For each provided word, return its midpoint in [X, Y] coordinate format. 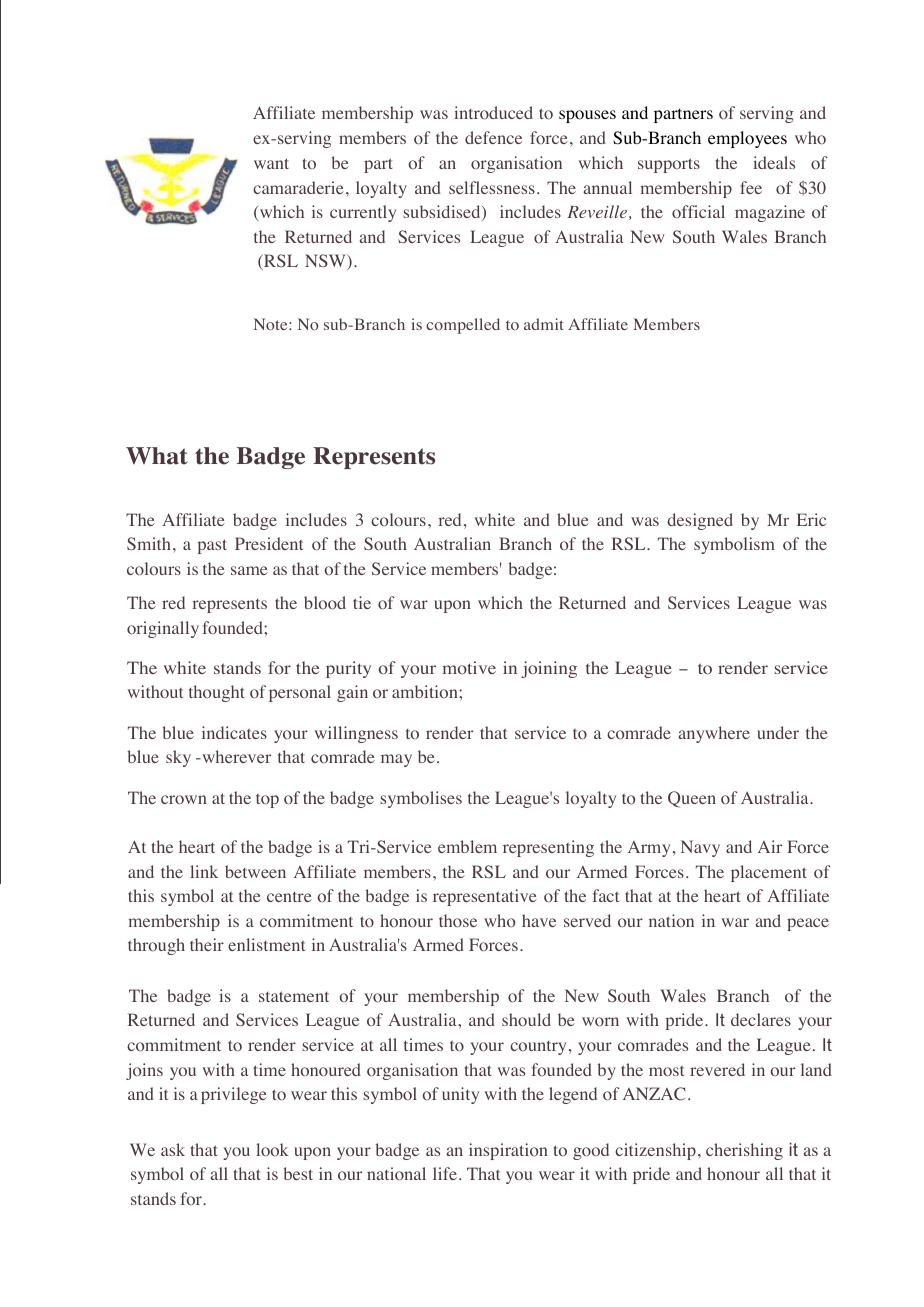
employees [747, 139]
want [271, 163]
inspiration [508, 1151]
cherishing [744, 1151]
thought [217, 693]
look [272, 1150]
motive [469, 667]
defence [493, 137]
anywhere [714, 734]
